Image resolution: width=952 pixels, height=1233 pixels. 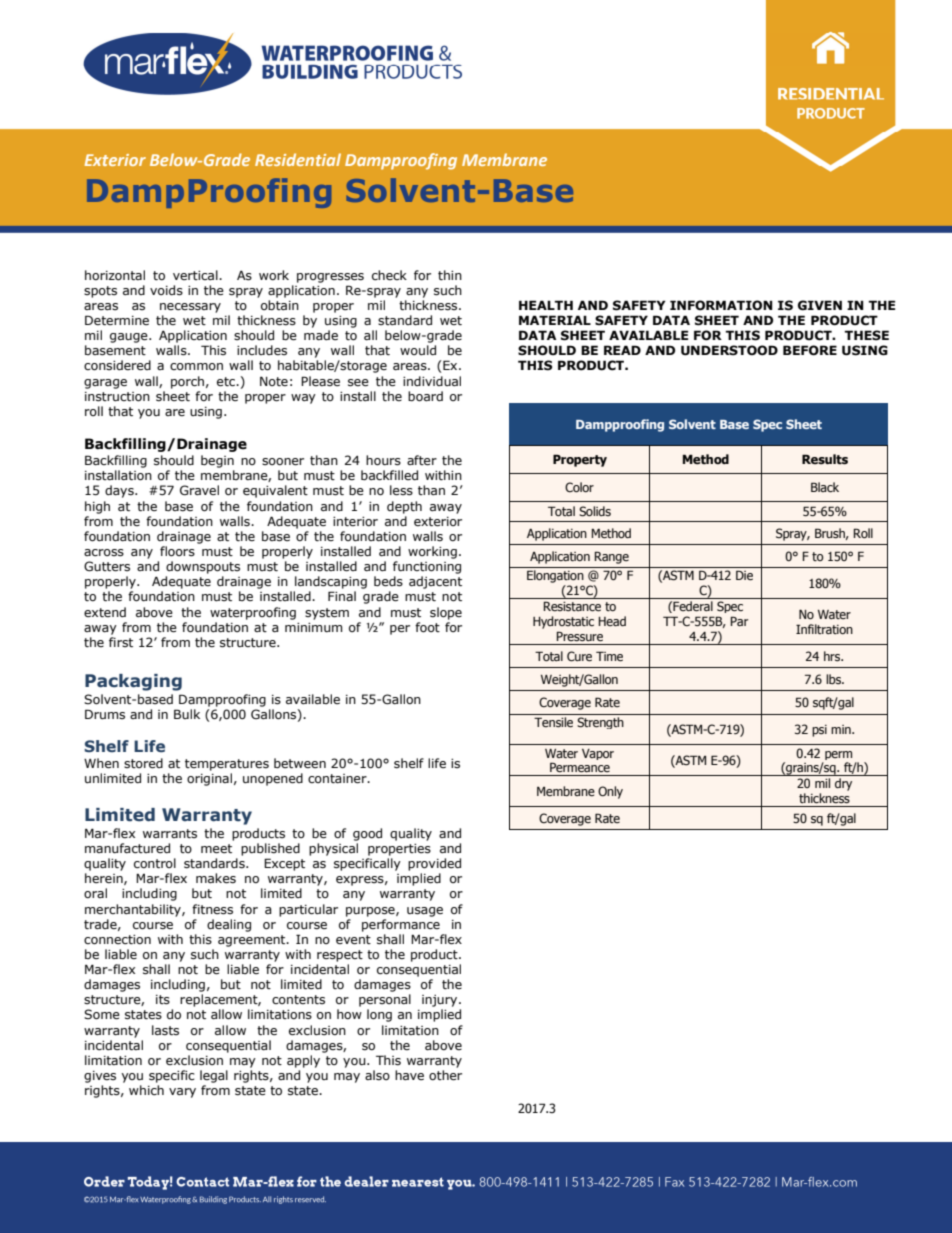 I want to click on Tensile, so click(x=553, y=722).
